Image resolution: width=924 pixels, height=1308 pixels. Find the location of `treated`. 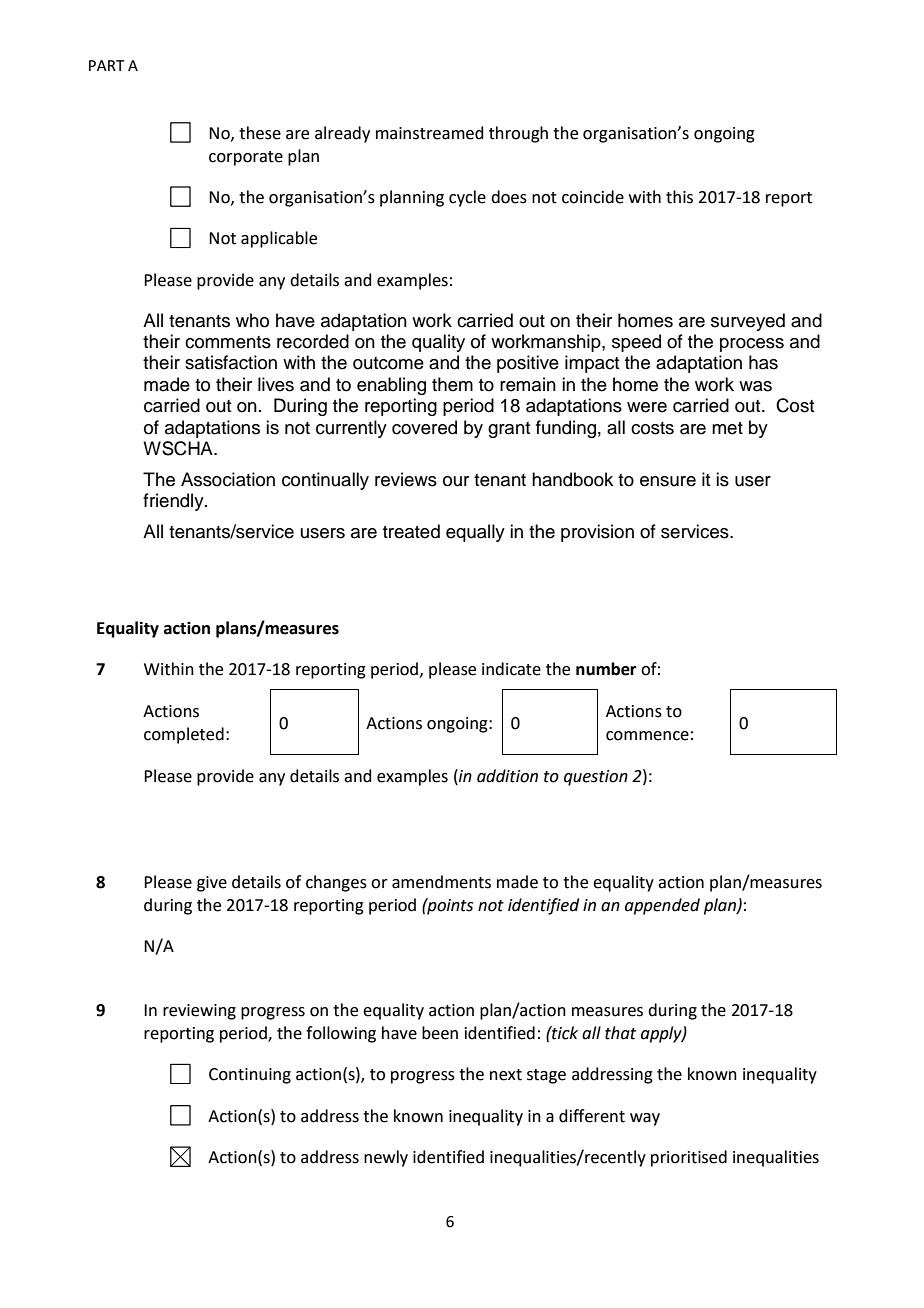

treated is located at coordinates (411, 531).
